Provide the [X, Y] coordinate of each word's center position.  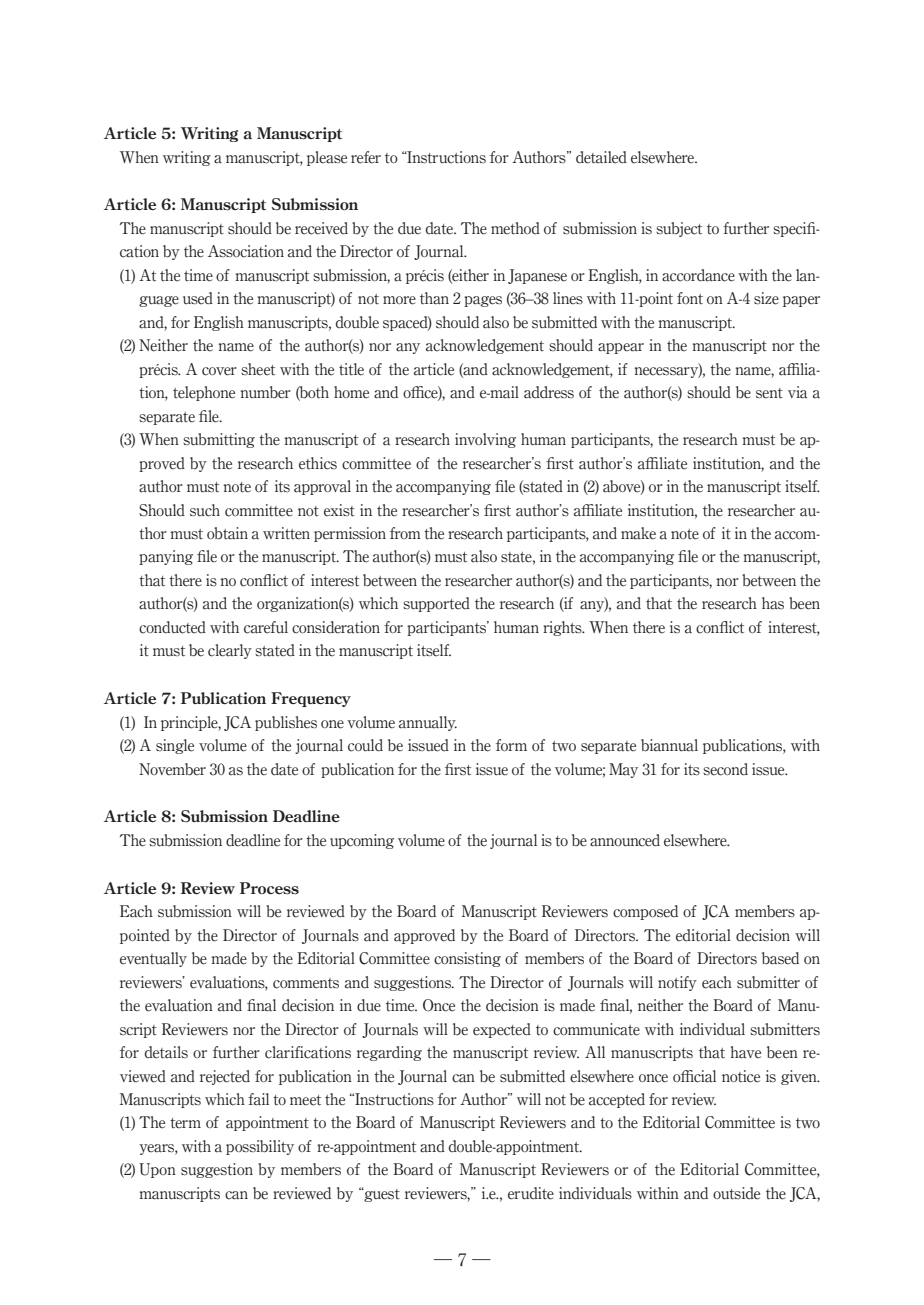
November [172, 769]
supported [436, 604]
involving [485, 440]
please [327, 158]
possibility [260, 1147]
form [511, 745]
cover [219, 371]
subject [679, 229]
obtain [227, 533]
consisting [467, 959]
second [725, 769]
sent [769, 393]
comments [306, 983]
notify [677, 983]
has [773, 603]
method [515, 228]
